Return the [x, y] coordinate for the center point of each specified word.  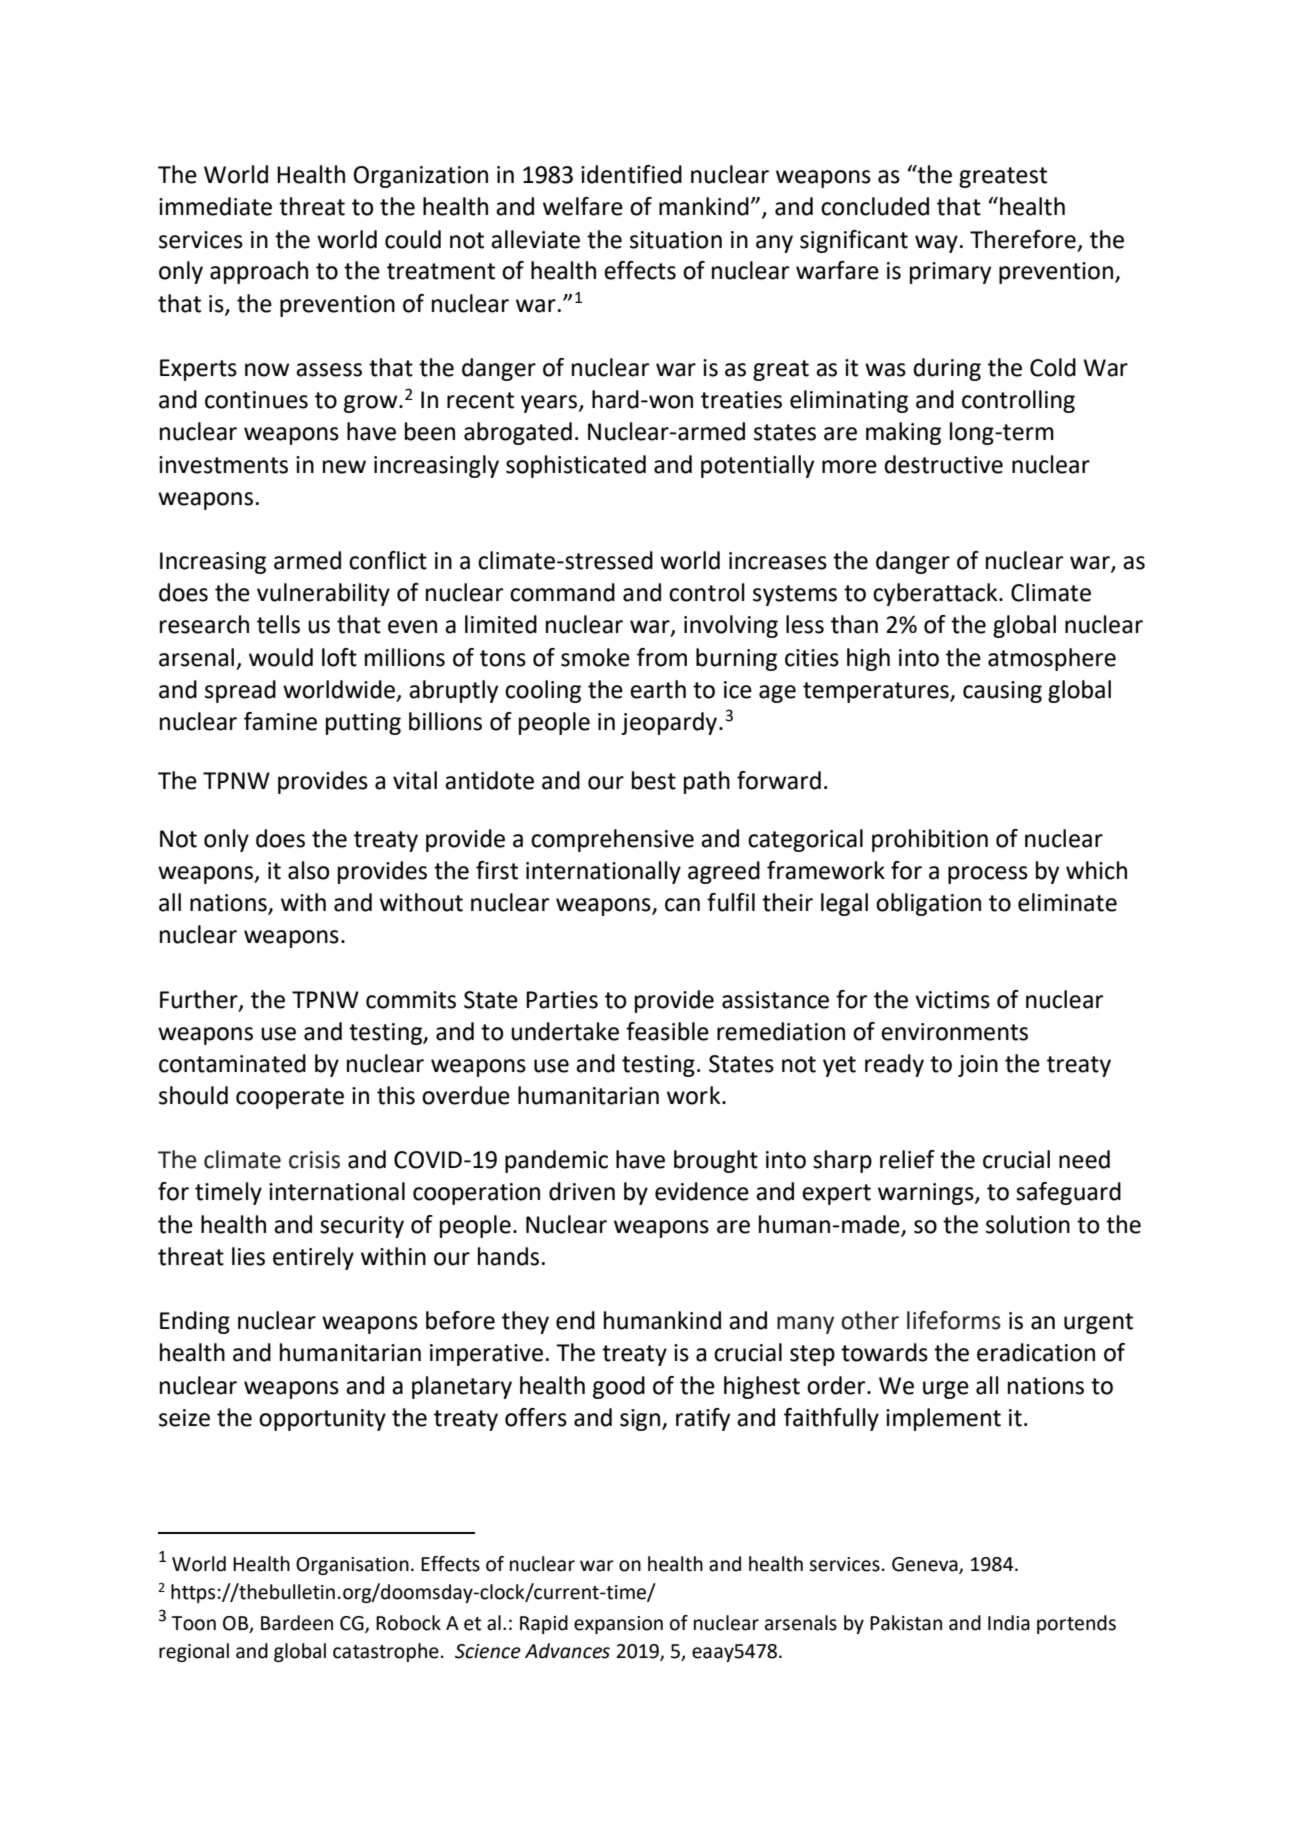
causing [1002, 692]
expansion [618, 1625]
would [281, 657]
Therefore [1023, 239]
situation [676, 240]
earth [658, 689]
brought [716, 1161]
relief [907, 1159]
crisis [314, 1160]
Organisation [352, 1566]
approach [259, 272]
